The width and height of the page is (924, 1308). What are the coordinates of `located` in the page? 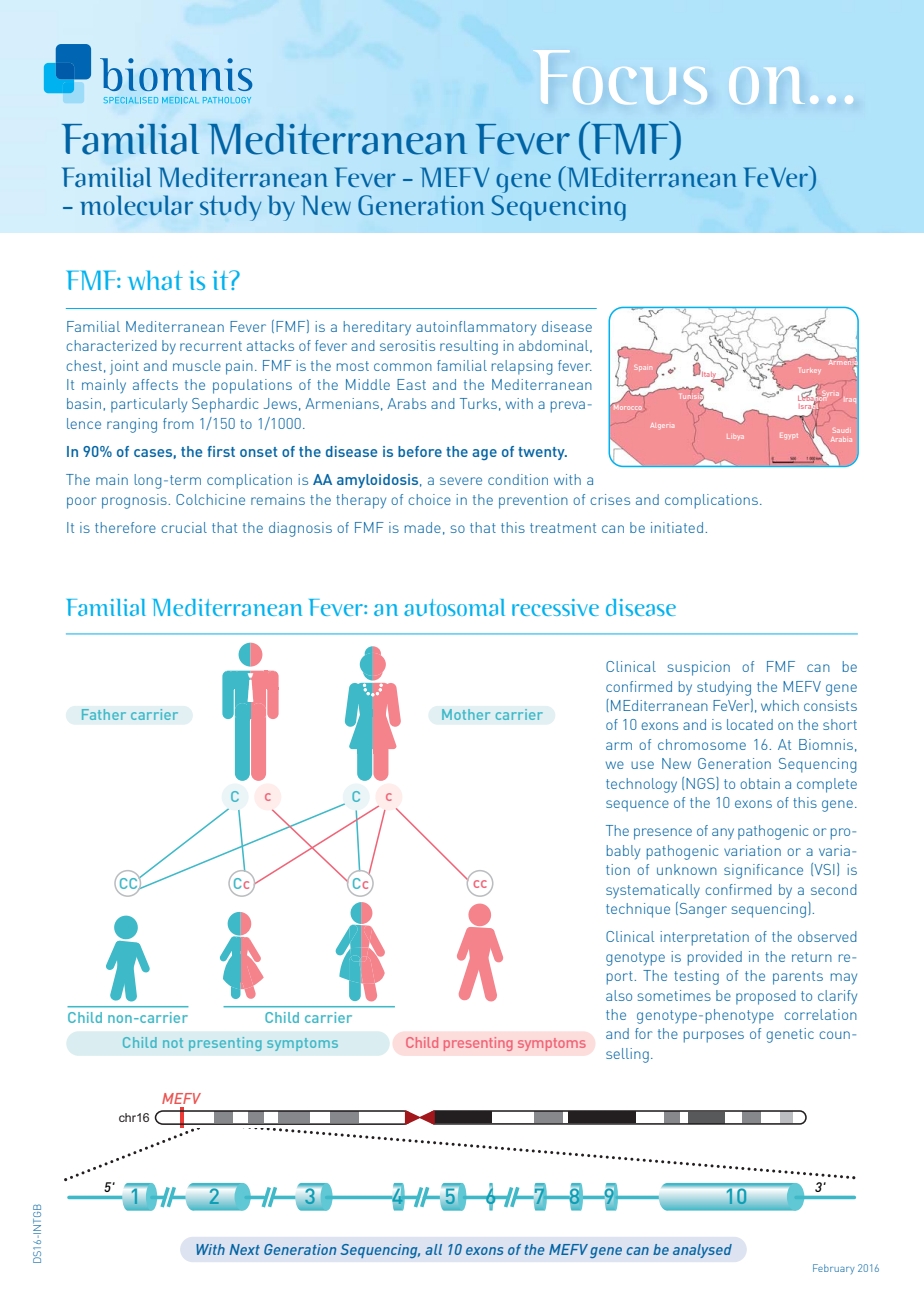 It's located at (750, 724).
